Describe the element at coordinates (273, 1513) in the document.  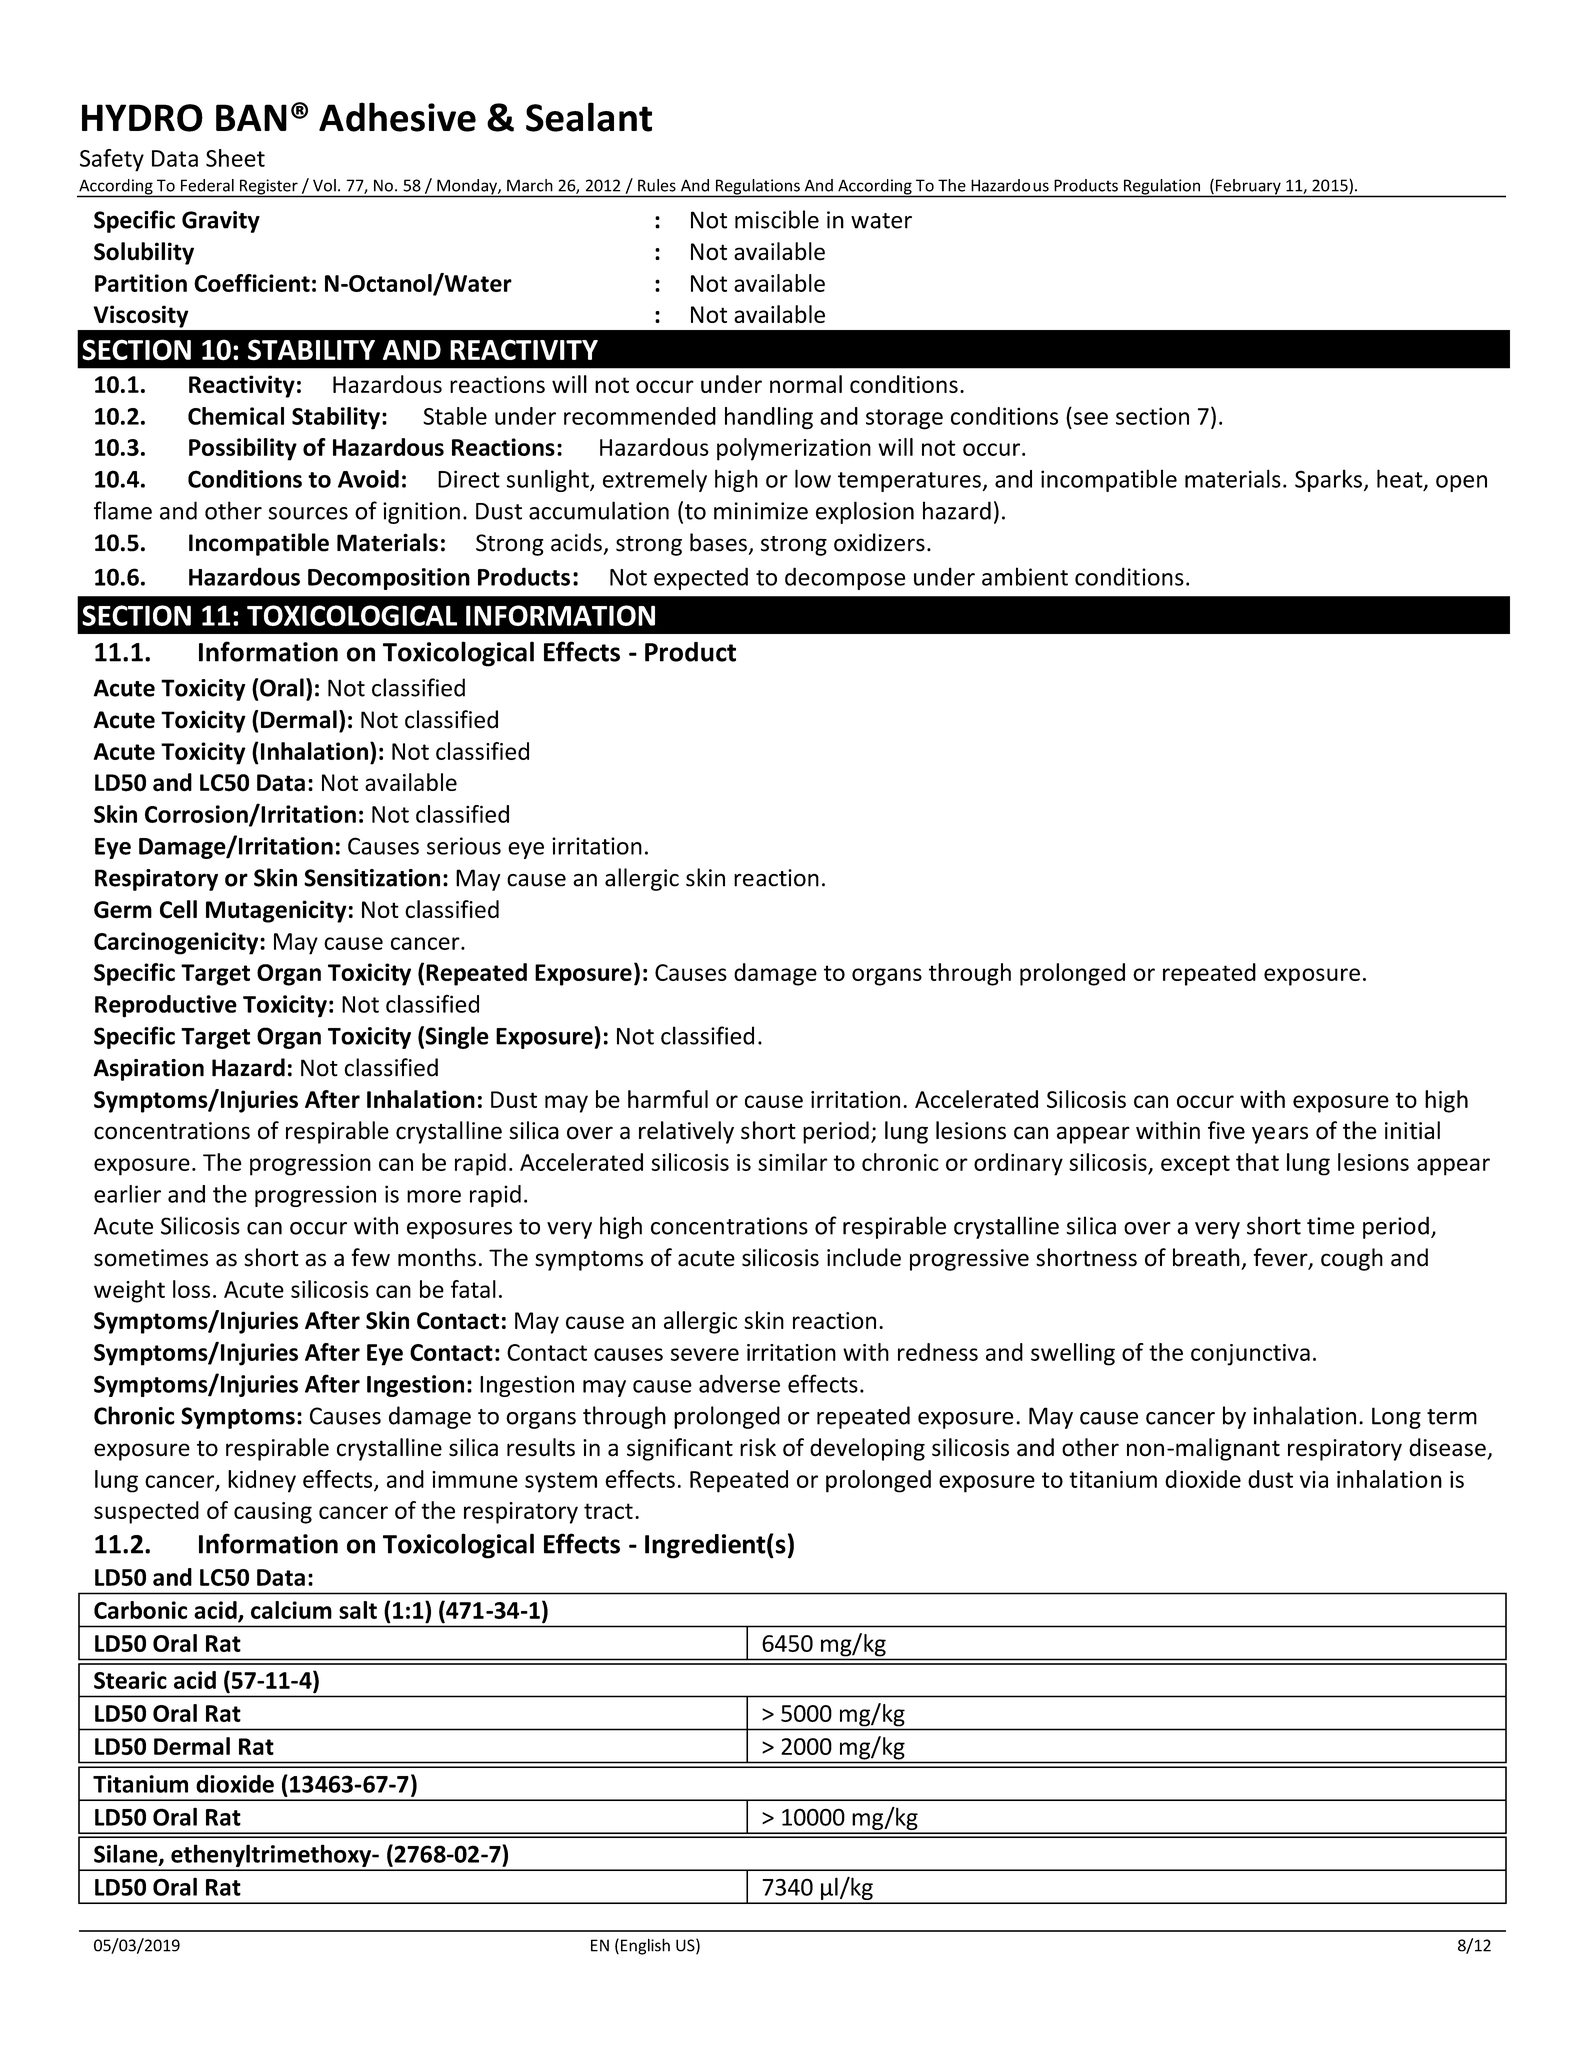
I see `causing` at that location.
